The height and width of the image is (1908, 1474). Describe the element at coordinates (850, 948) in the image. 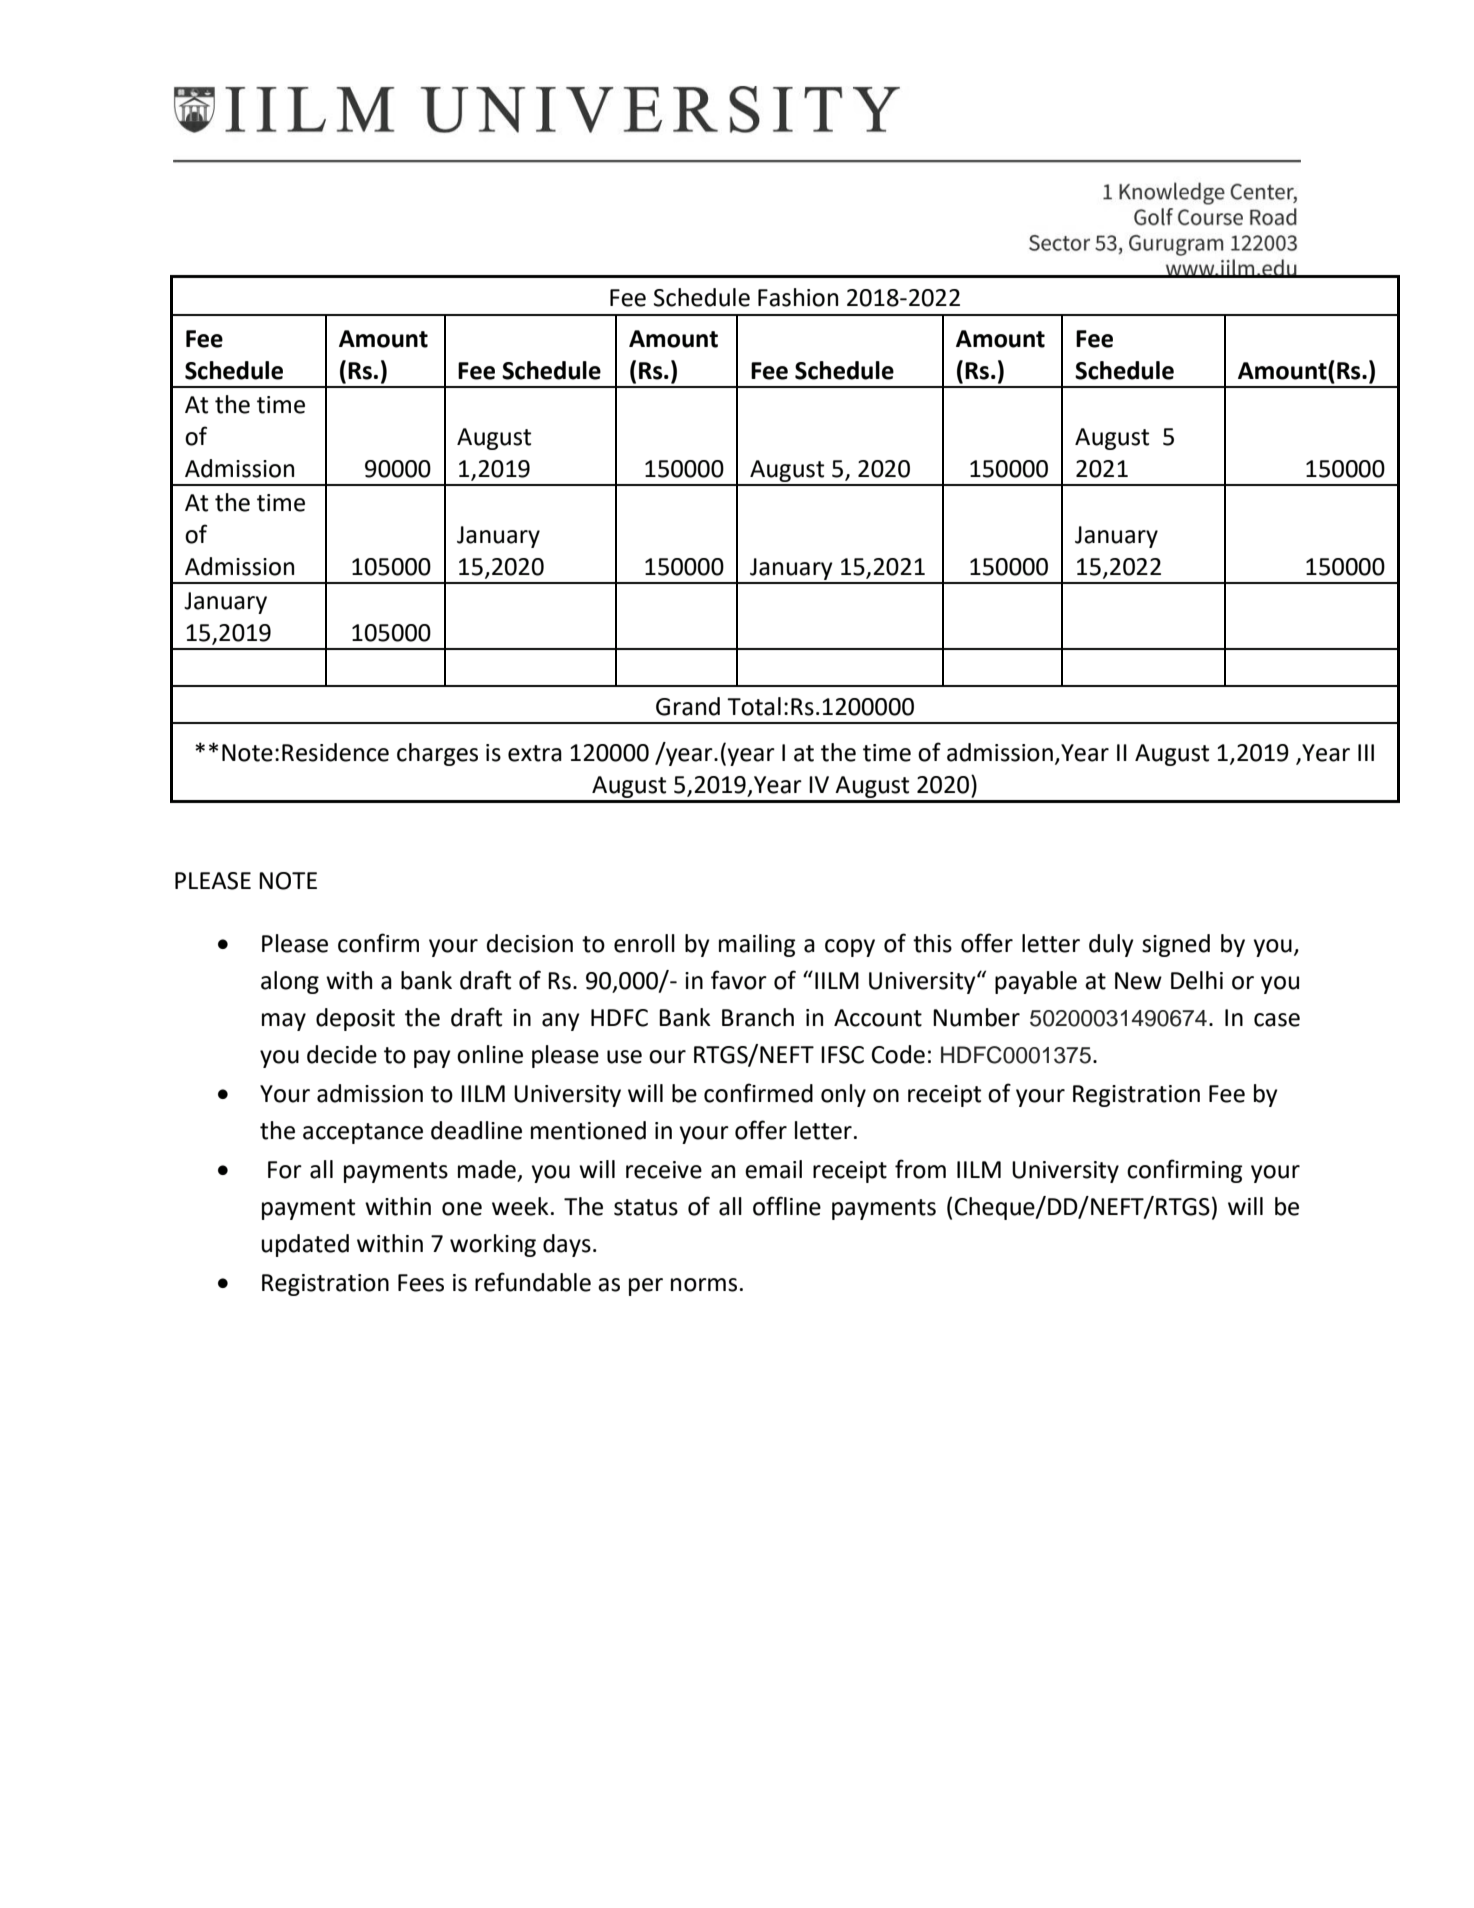

I see `copy` at that location.
